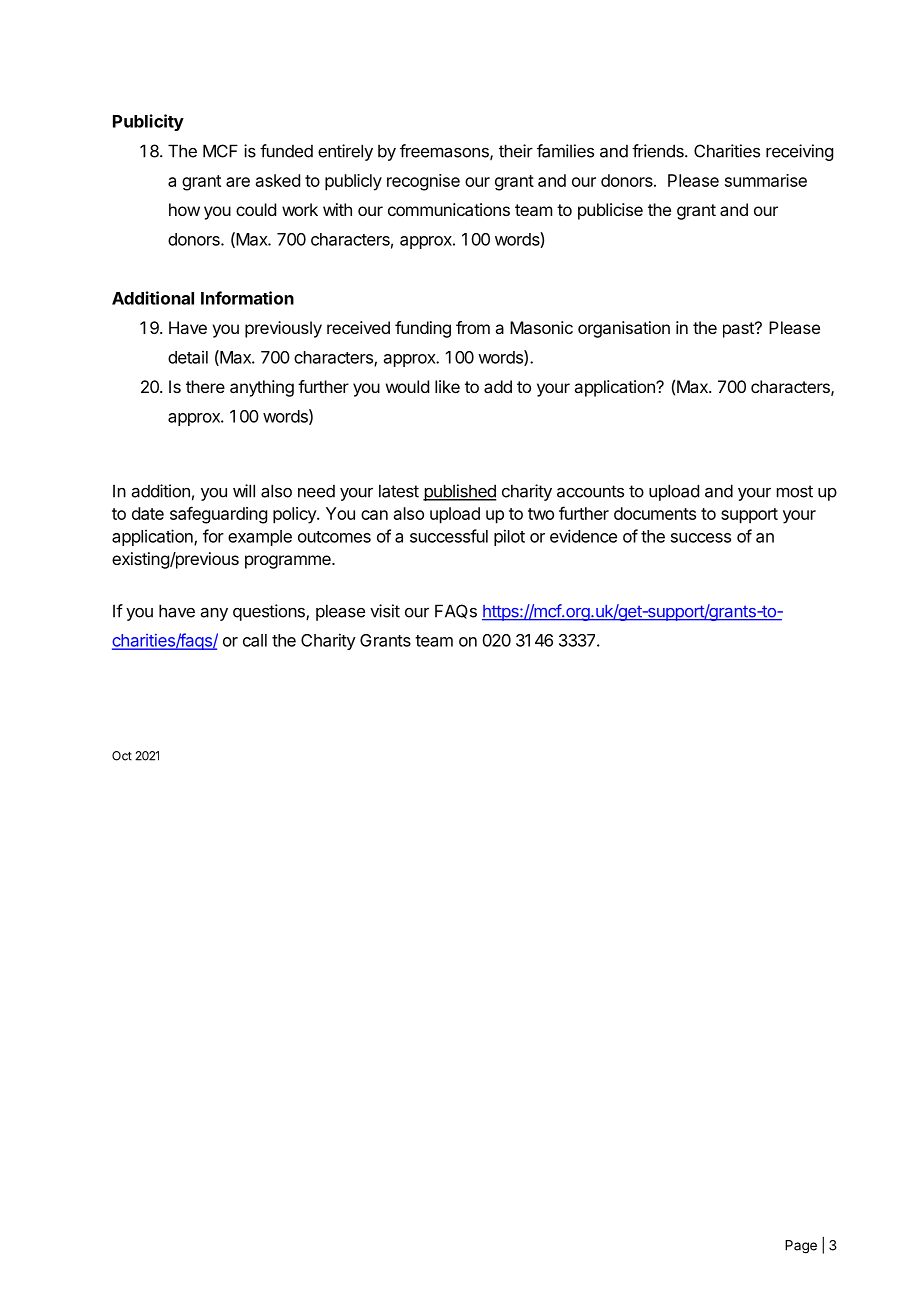 The width and height of the page is (924, 1308). I want to click on pilot, so click(509, 537).
